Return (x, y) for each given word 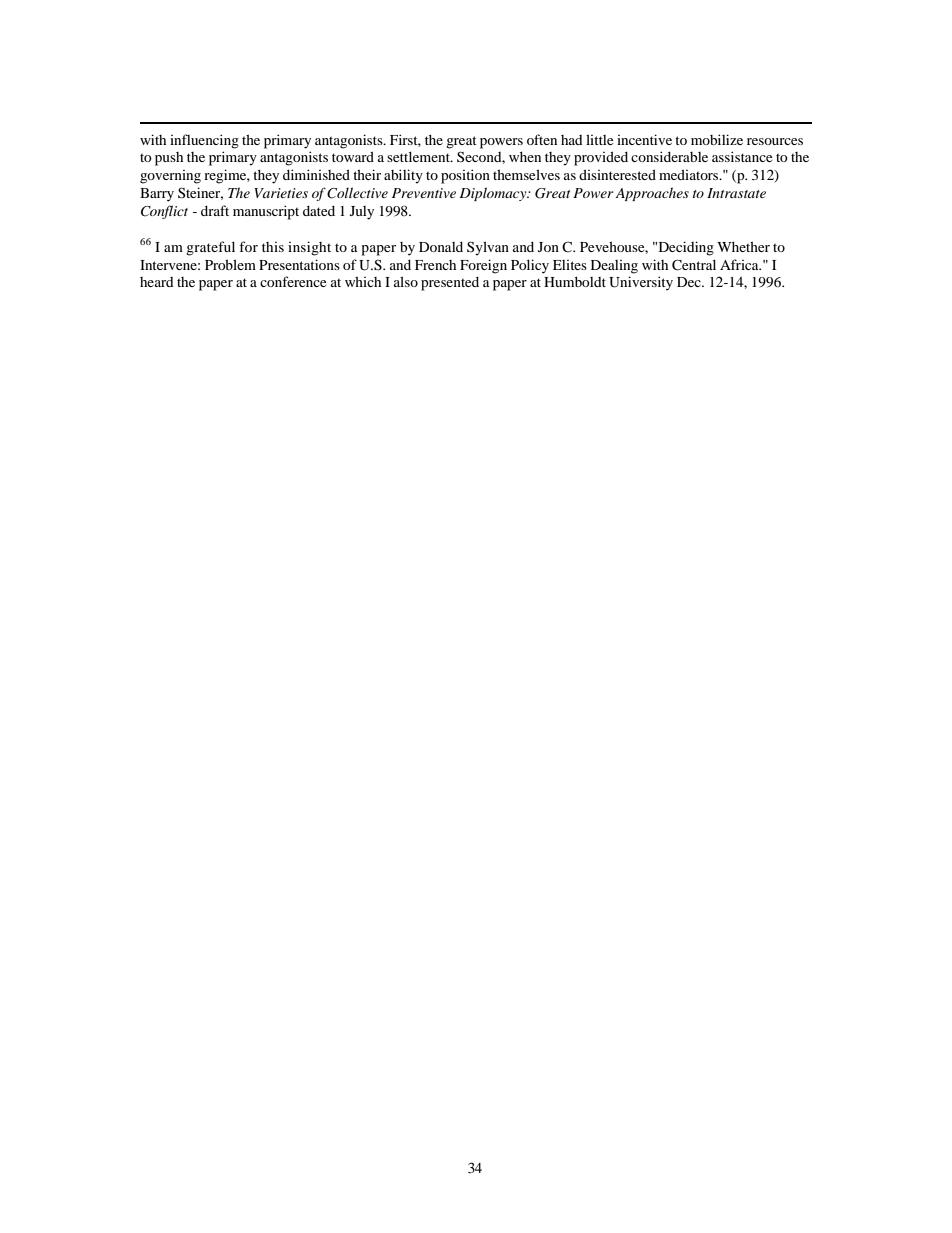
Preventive (424, 193)
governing (170, 177)
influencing (204, 141)
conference (293, 281)
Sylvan (488, 248)
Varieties (281, 193)
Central (694, 265)
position (465, 176)
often (542, 139)
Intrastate (736, 193)
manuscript (266, 212)
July (362, 213)
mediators (690, 174)
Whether (743, 246)
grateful (210, 248)
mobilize (717, 139)
